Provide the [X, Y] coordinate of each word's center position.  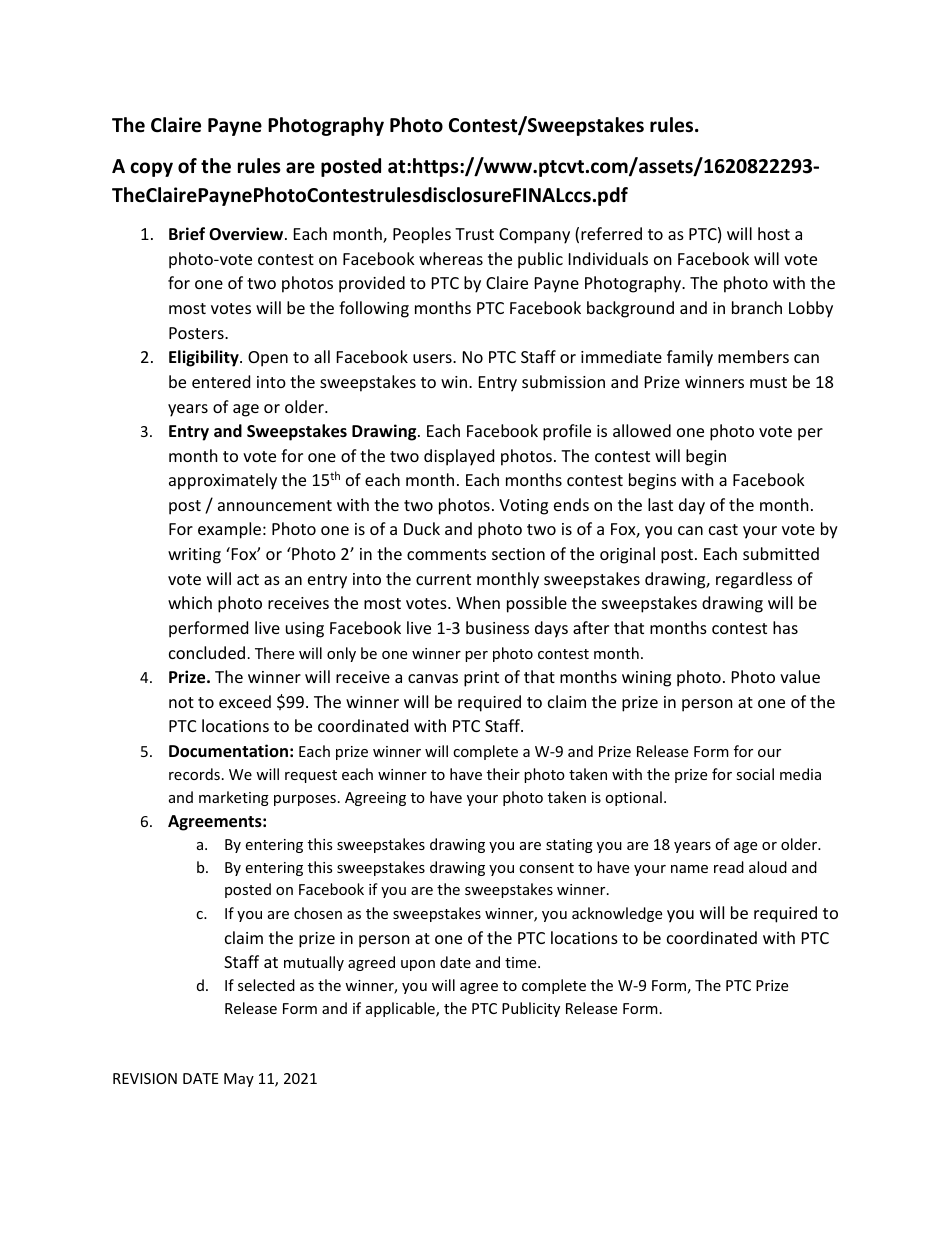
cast [723, 529]
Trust [474, 234]
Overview [247, 234]
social [755, 774]
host [774, 233]
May [239, 1080]
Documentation [228, 751]
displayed [459, 457]
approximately [223, 481]
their [503, 774]
